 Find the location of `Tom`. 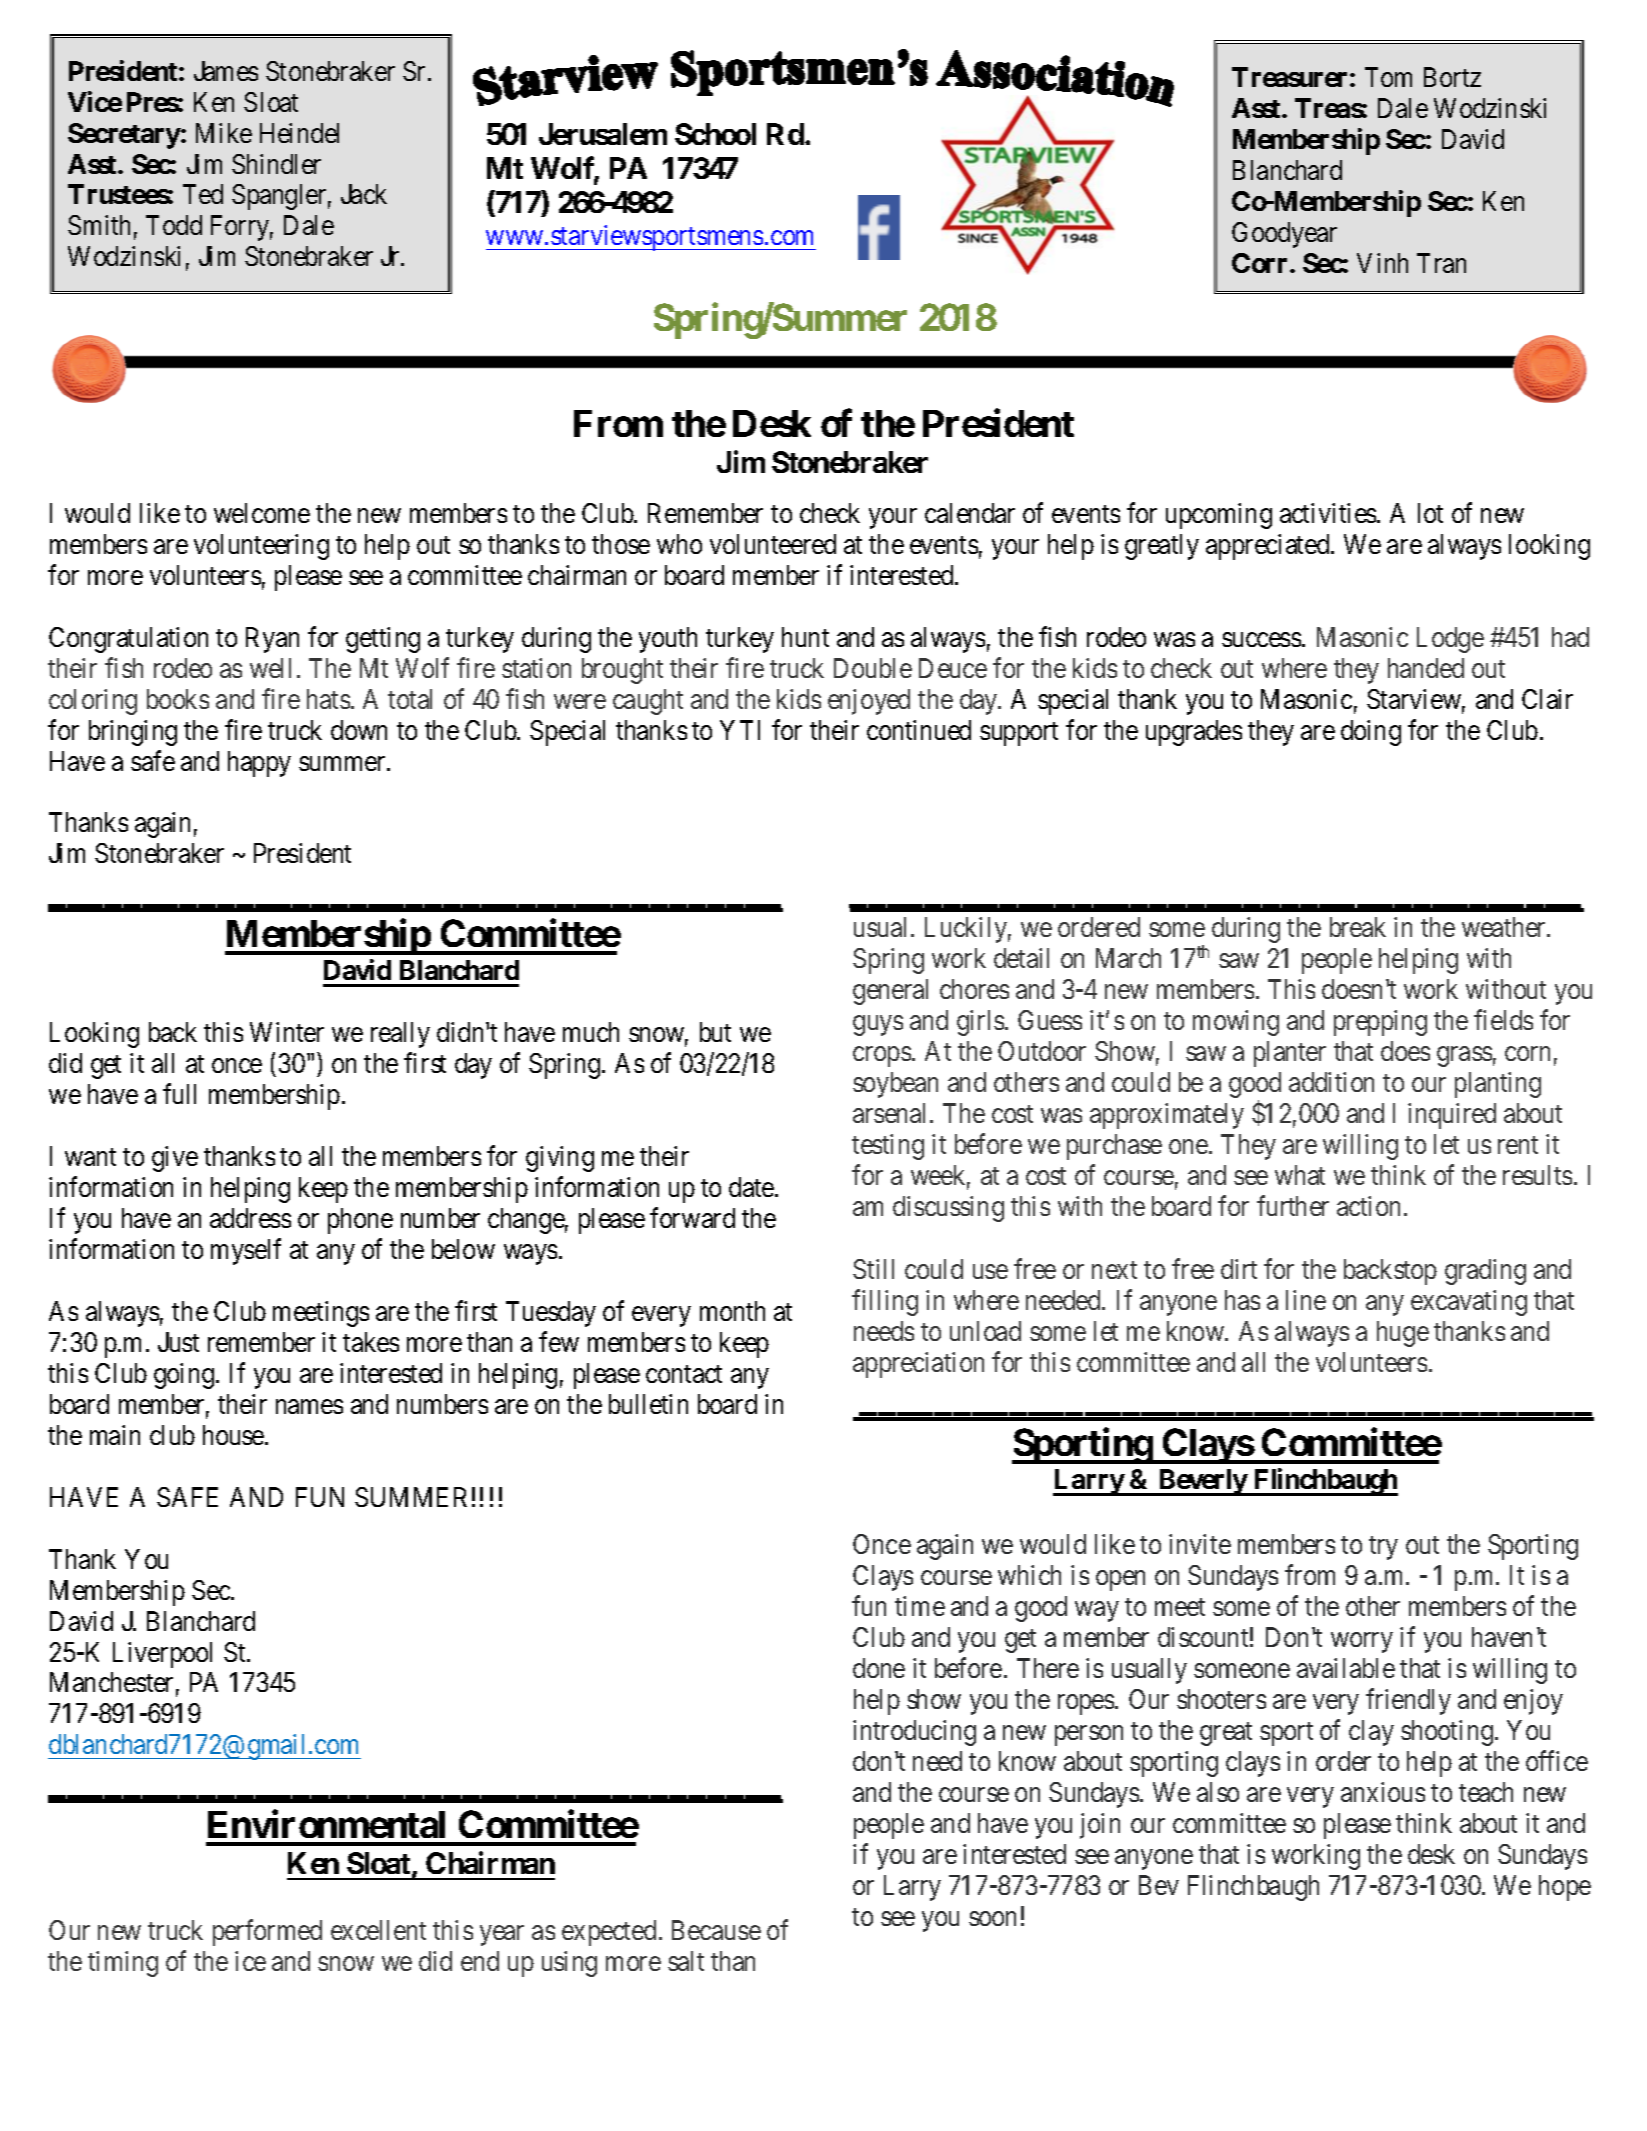

Tom is located at coordinates (1388, 77).
